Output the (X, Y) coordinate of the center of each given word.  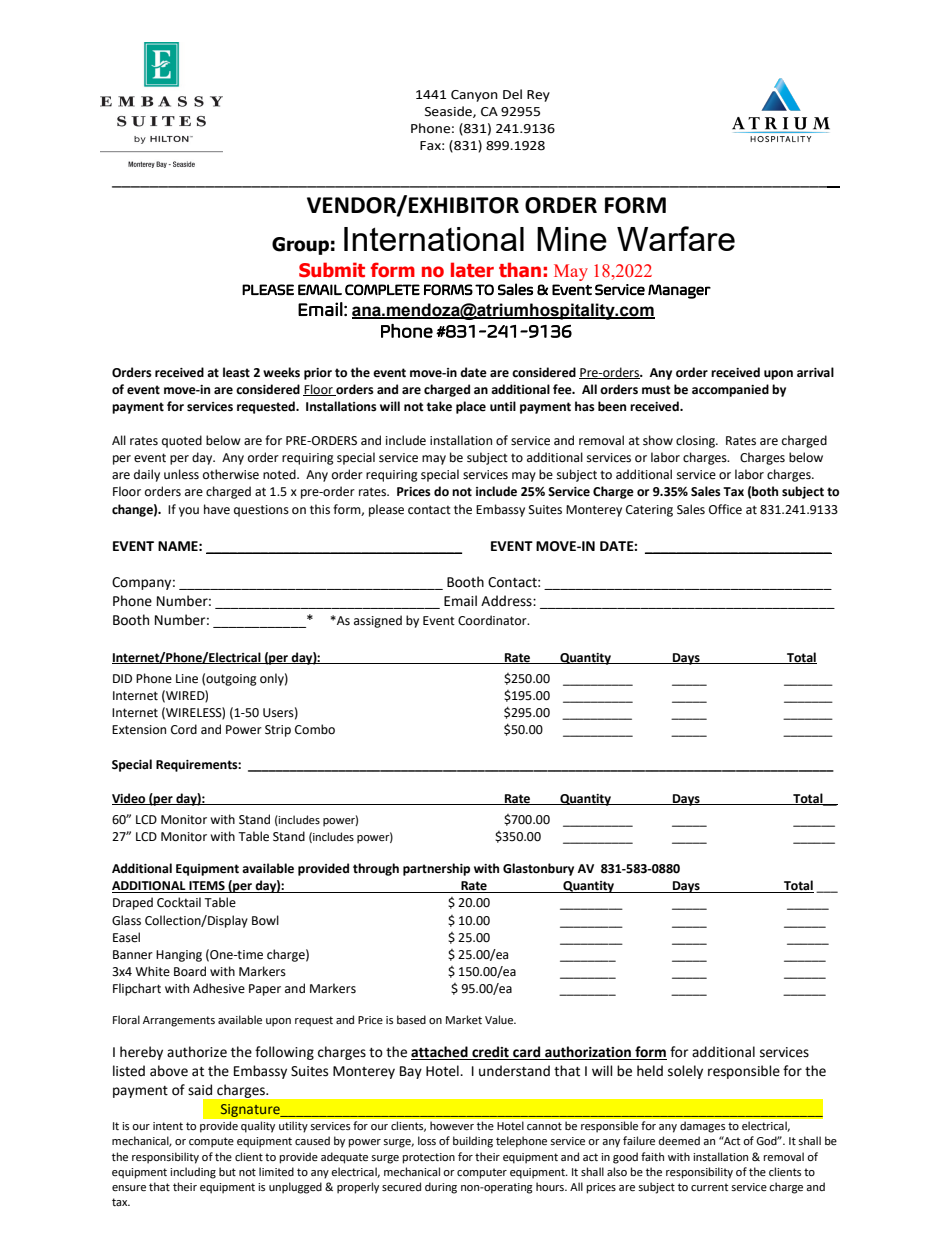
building (473, 1142)
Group (300, 246)
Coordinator (493, 620)
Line (187, 679)
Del (512, 94)
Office (725, 509)
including (193, 1173)
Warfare (676, 238)
